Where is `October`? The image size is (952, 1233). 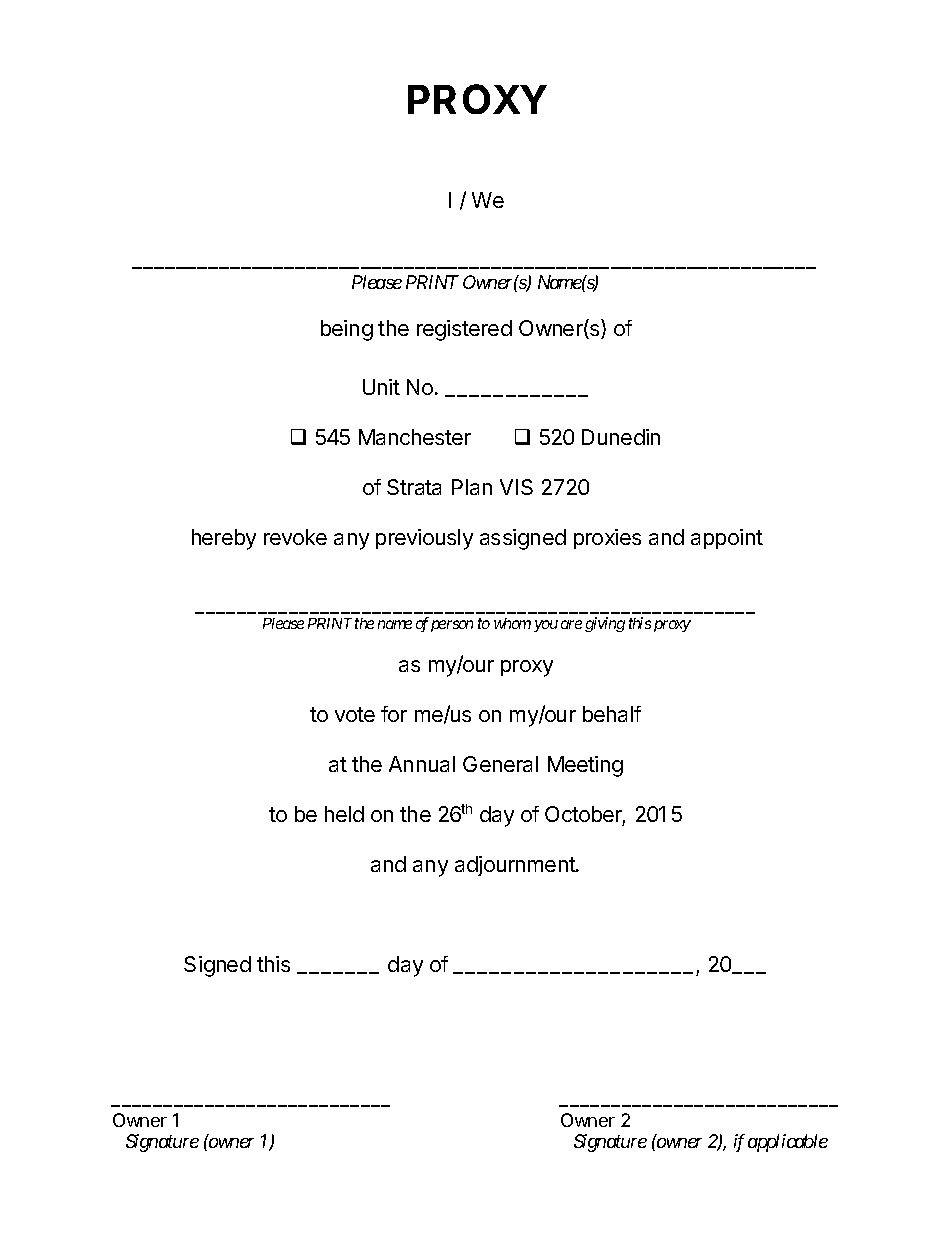
October is located at coordinates (585, 815).
